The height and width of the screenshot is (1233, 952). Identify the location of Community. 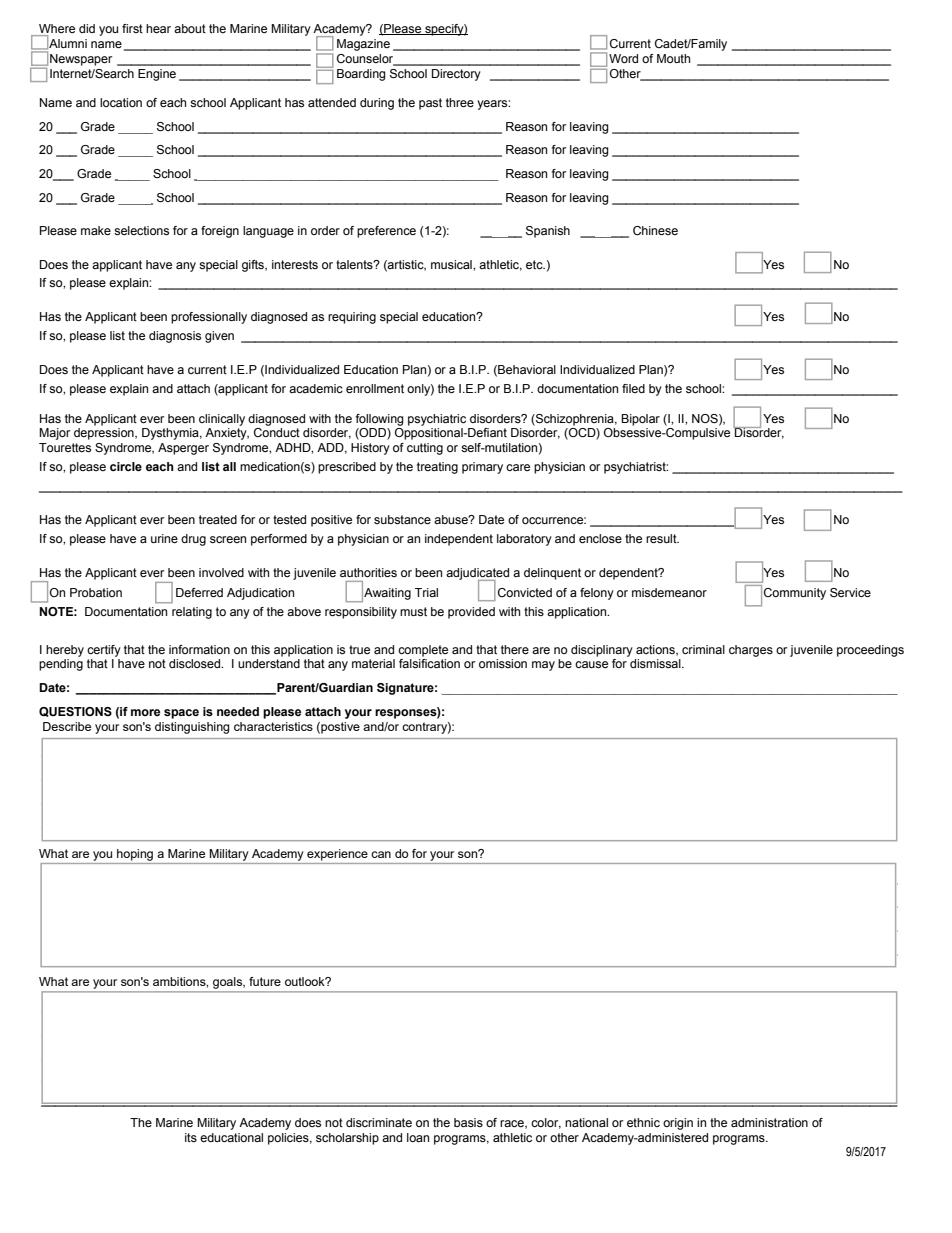
(795, 594).
